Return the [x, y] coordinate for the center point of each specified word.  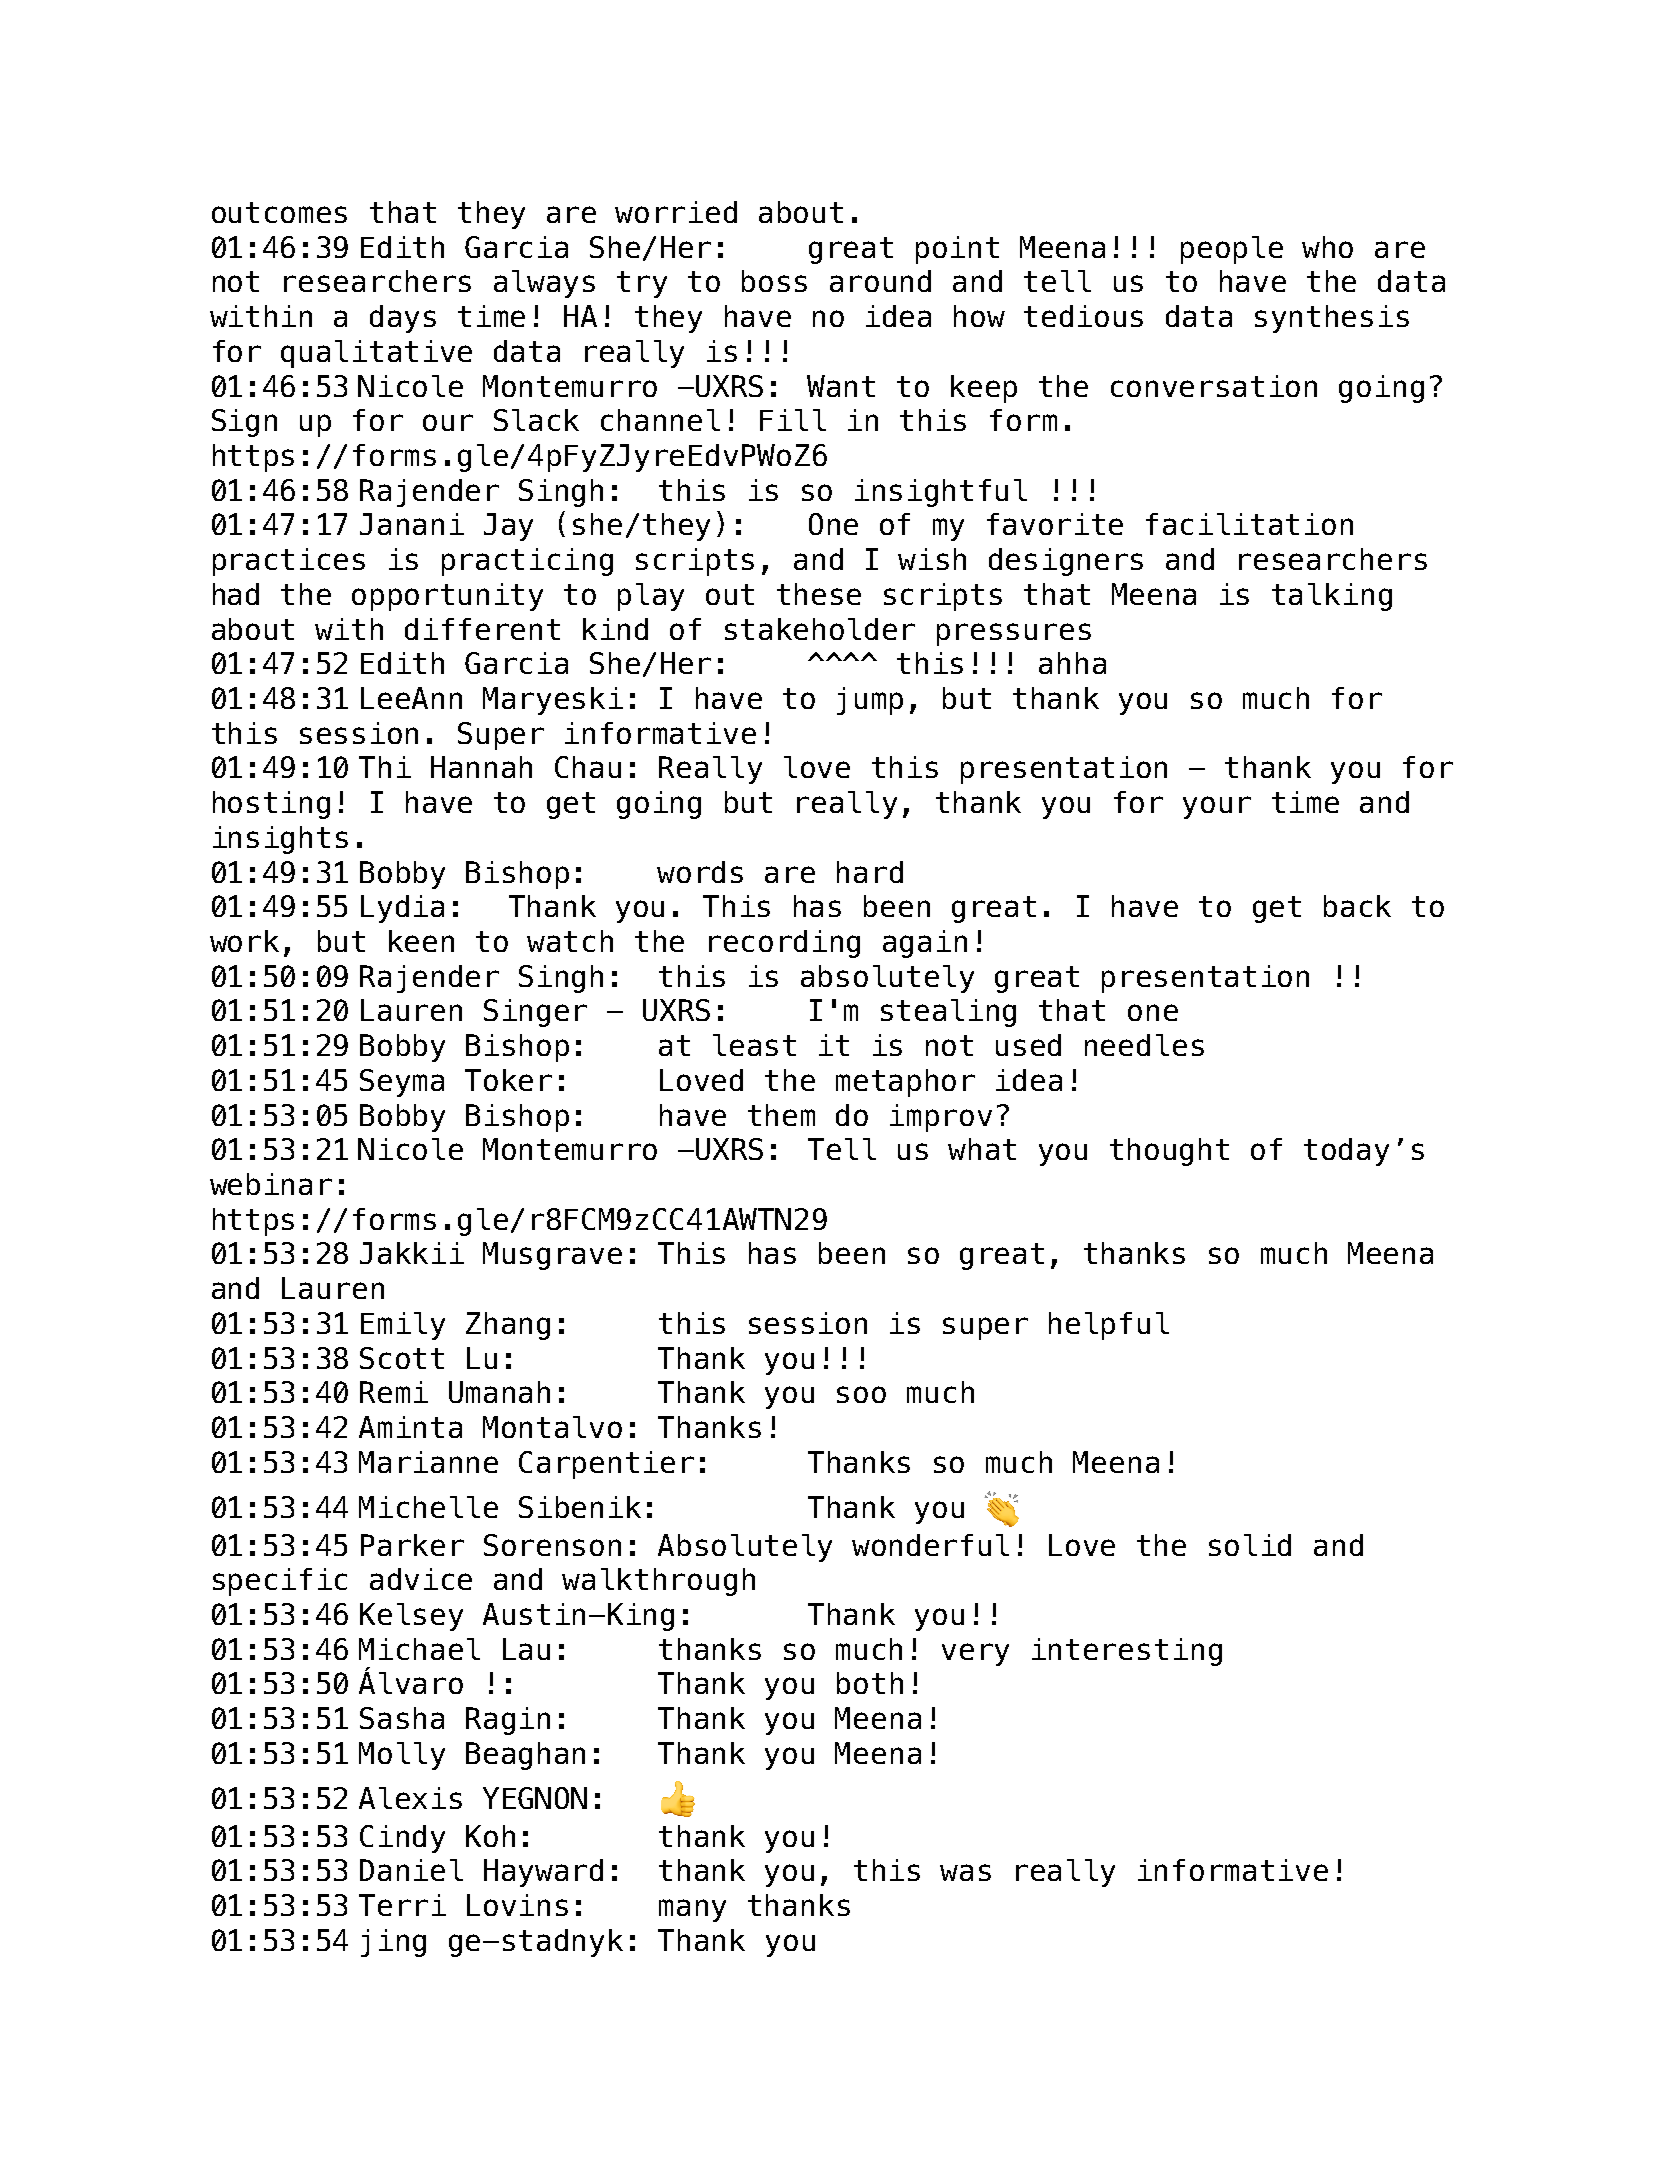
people [1232, 250]
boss [774, 281]
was [965, 1872]
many [692, 1910]
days [403, 319]
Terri [402, 1905]
